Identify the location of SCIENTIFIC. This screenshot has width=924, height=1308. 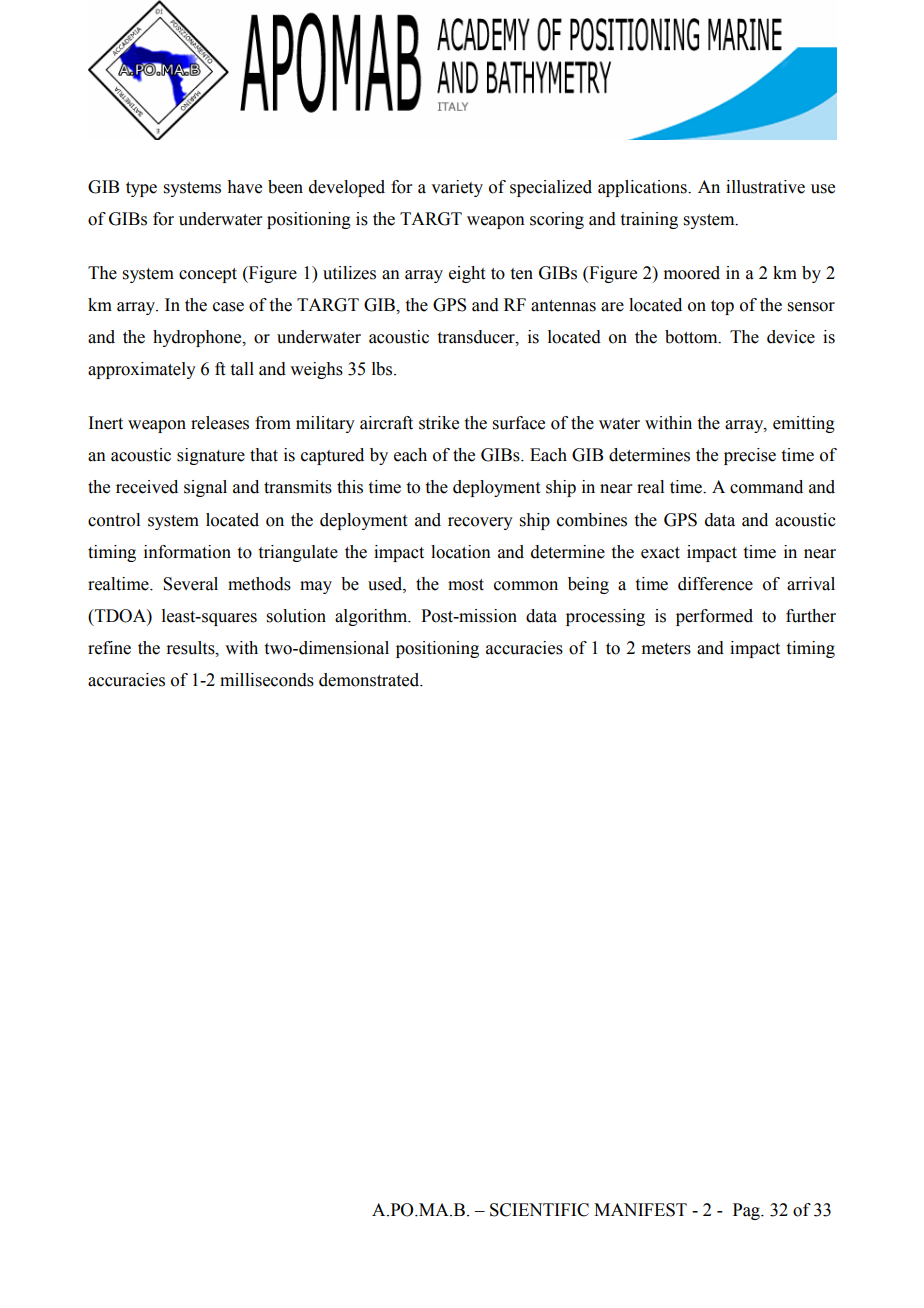
(539, 1210).
